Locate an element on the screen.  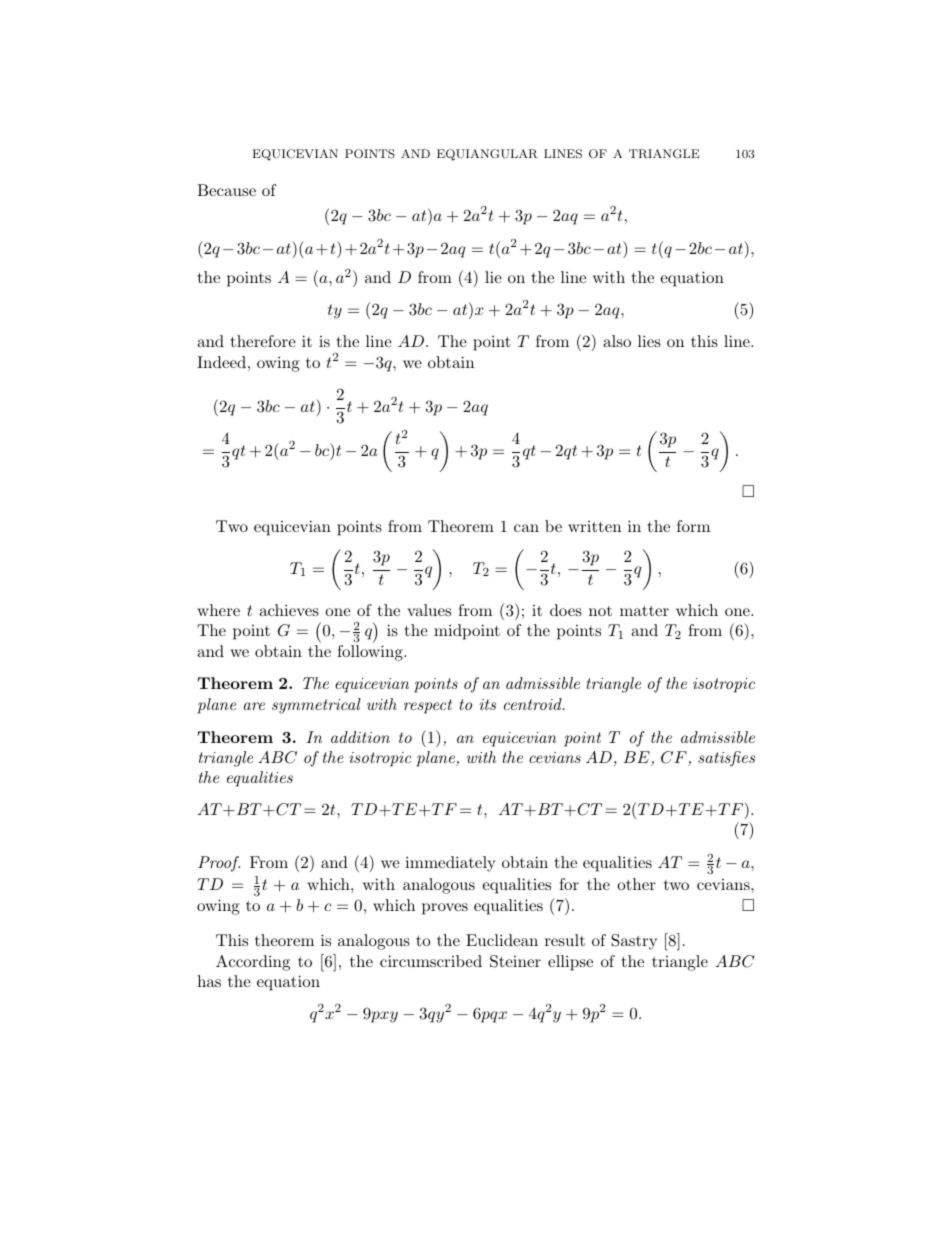
therefore is located at coordinates (263, 341).
